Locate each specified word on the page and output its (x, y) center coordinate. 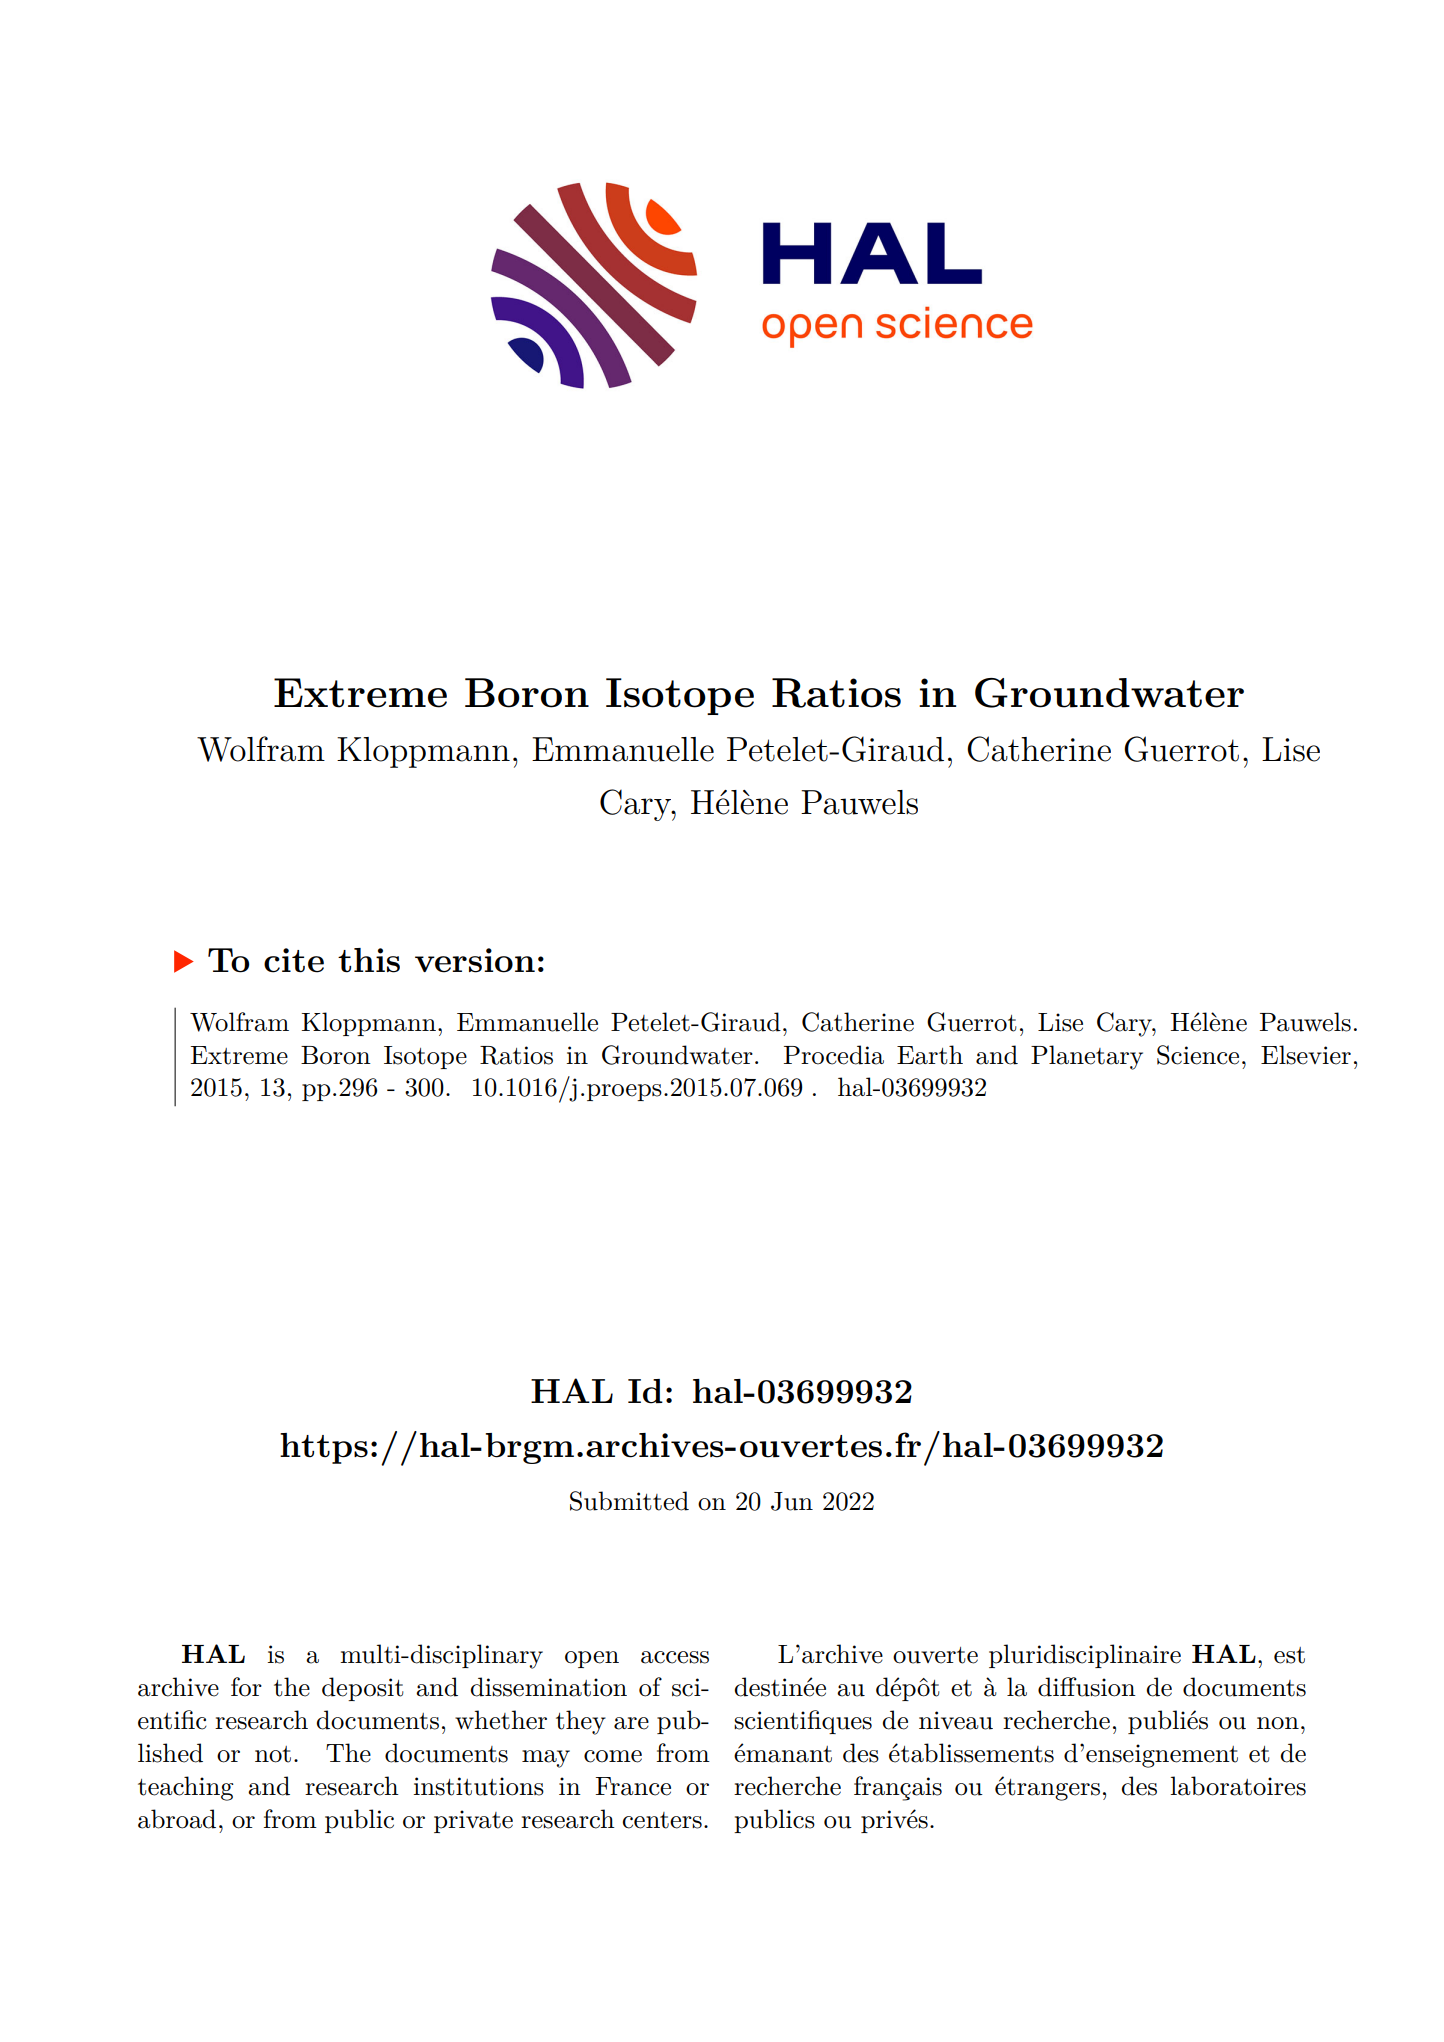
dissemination (548, 1687)
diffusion (1087, 1687)
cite (294, 960)
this (369, 960)
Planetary (1087, 1057)
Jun (792, 1501)
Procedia (834, 1055)
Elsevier (1306, 1055)
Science (1198, 1055)
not (273, 1754)
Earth (930, 1055)
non (1278, 1723)
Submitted (629, 1501)
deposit (363, 1689)
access (675, 1657)
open (592, 1659)
